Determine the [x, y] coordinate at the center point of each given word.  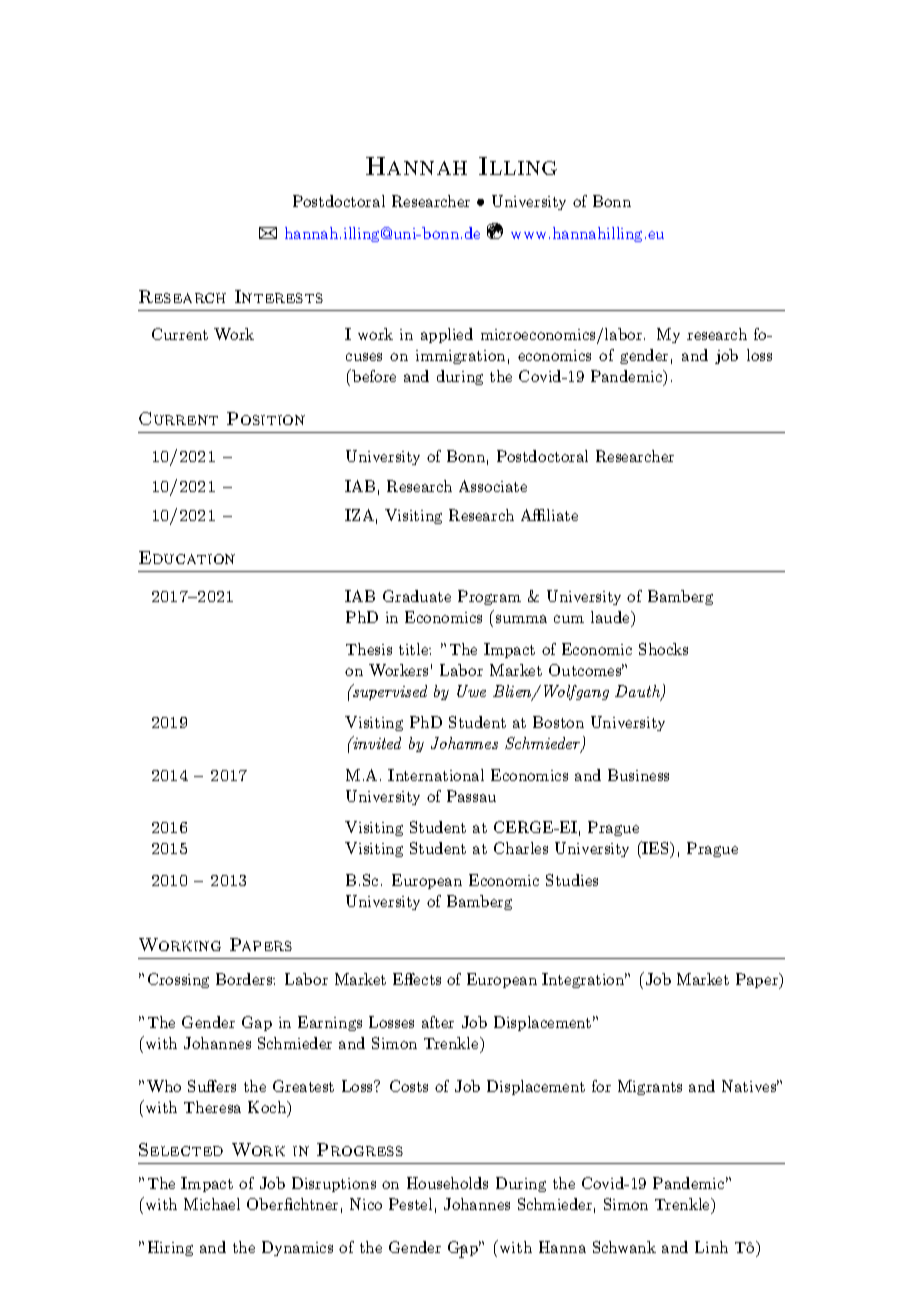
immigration [460, 357]
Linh [711, 1247]
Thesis [369, 649]
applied [447, 335]
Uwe [471, 691]
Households [447, 1183]
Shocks [663, 649]
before [373, 375]
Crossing [178, 980]
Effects [417, 979]
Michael [212, 1204]
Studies [572, 880]
